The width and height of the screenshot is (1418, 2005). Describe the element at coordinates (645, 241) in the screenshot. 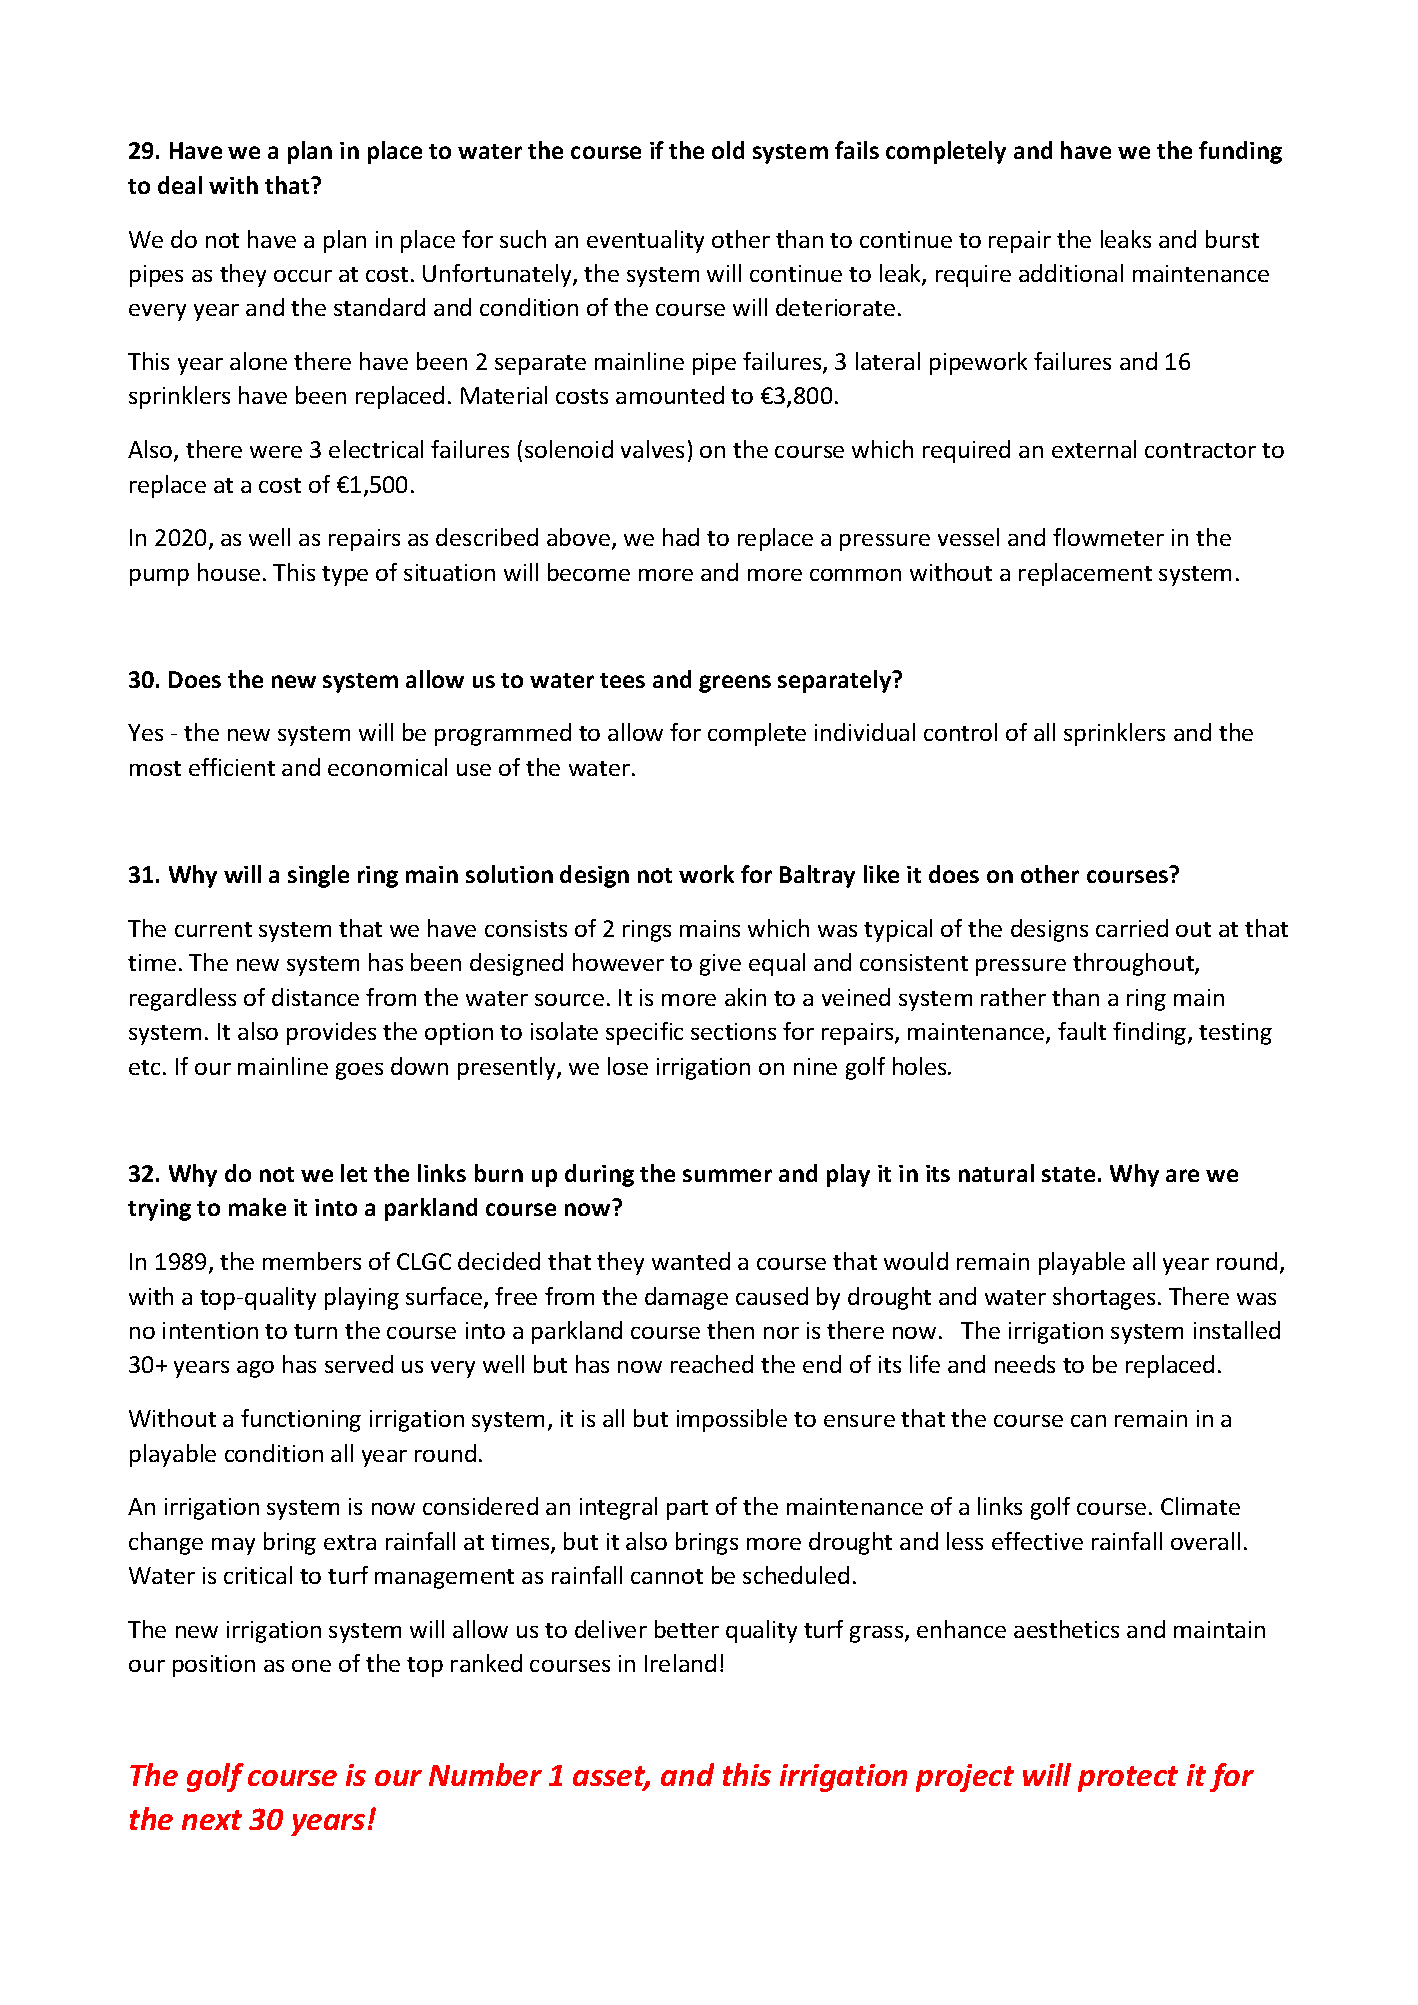

I see `eventuality` at that location.
